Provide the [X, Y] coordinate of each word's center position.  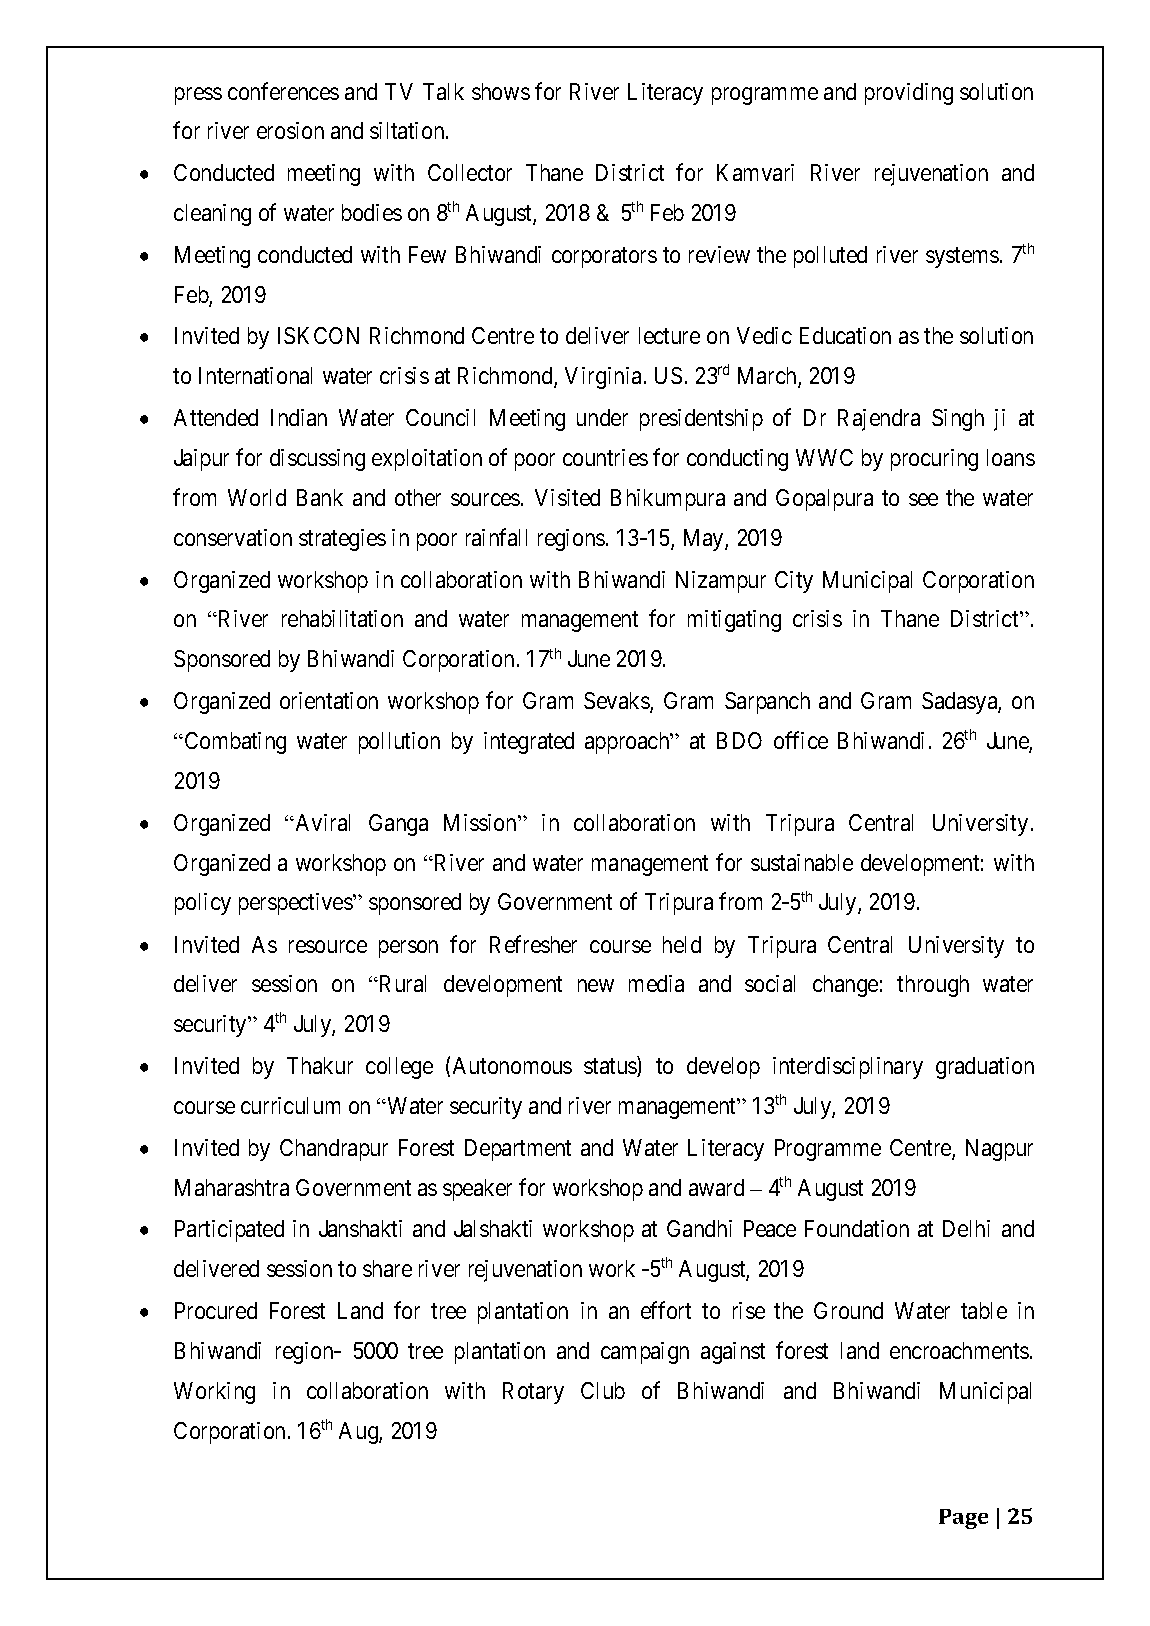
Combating [234, 743]
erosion [290, 130]
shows [501, 91]
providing [909, 94]
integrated [529, 743]
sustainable [802, 862]
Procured [216, 1310]
